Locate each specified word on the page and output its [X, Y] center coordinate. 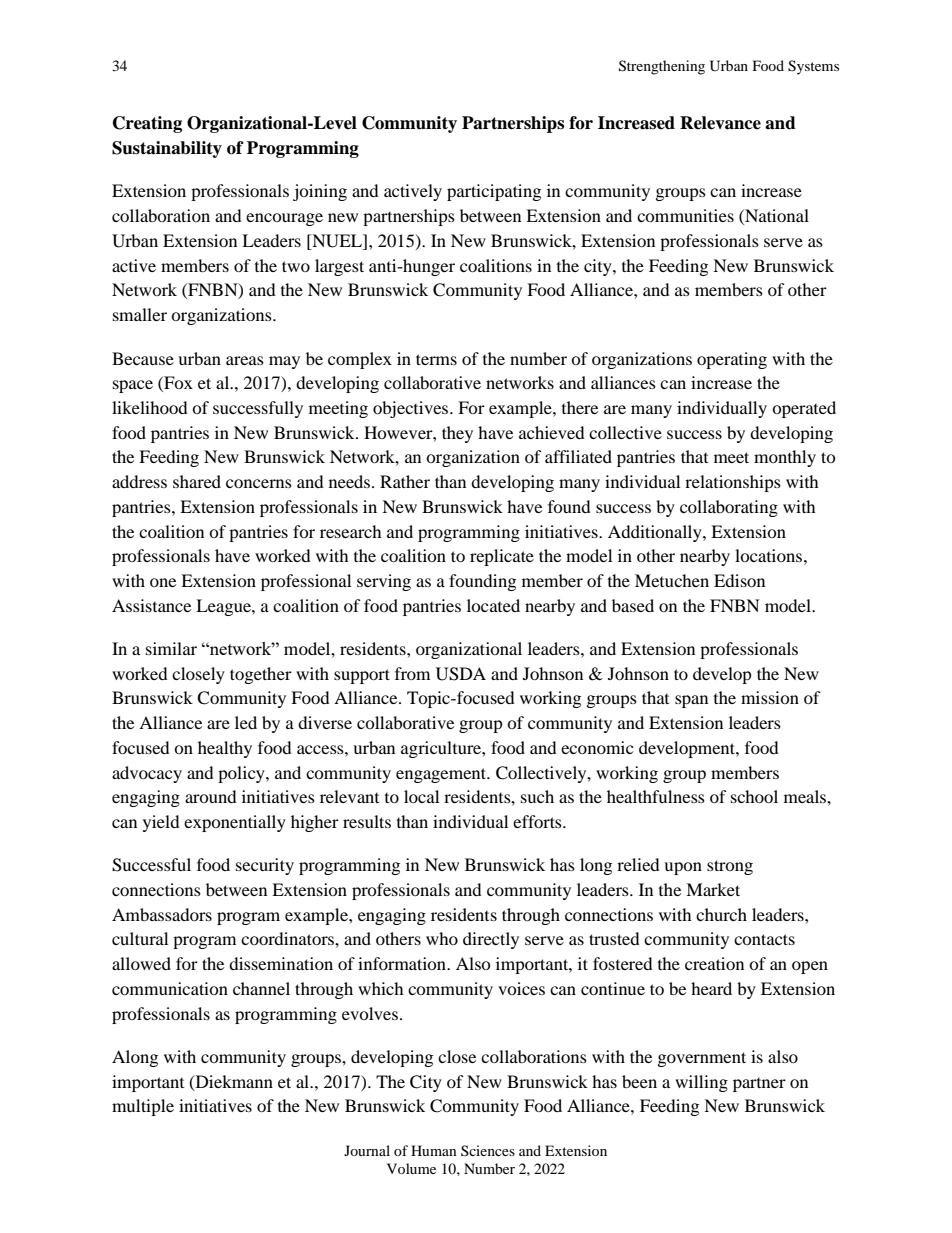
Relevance [720, 123]
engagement [442, 775]
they [457, 434]
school [754, 796]
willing [701, 1083]
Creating [147, 124]
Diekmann [233, 1082]
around [211, 796]
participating [494, 192]
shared [197, 481]
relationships [733, 483]
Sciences [488, 1150]
